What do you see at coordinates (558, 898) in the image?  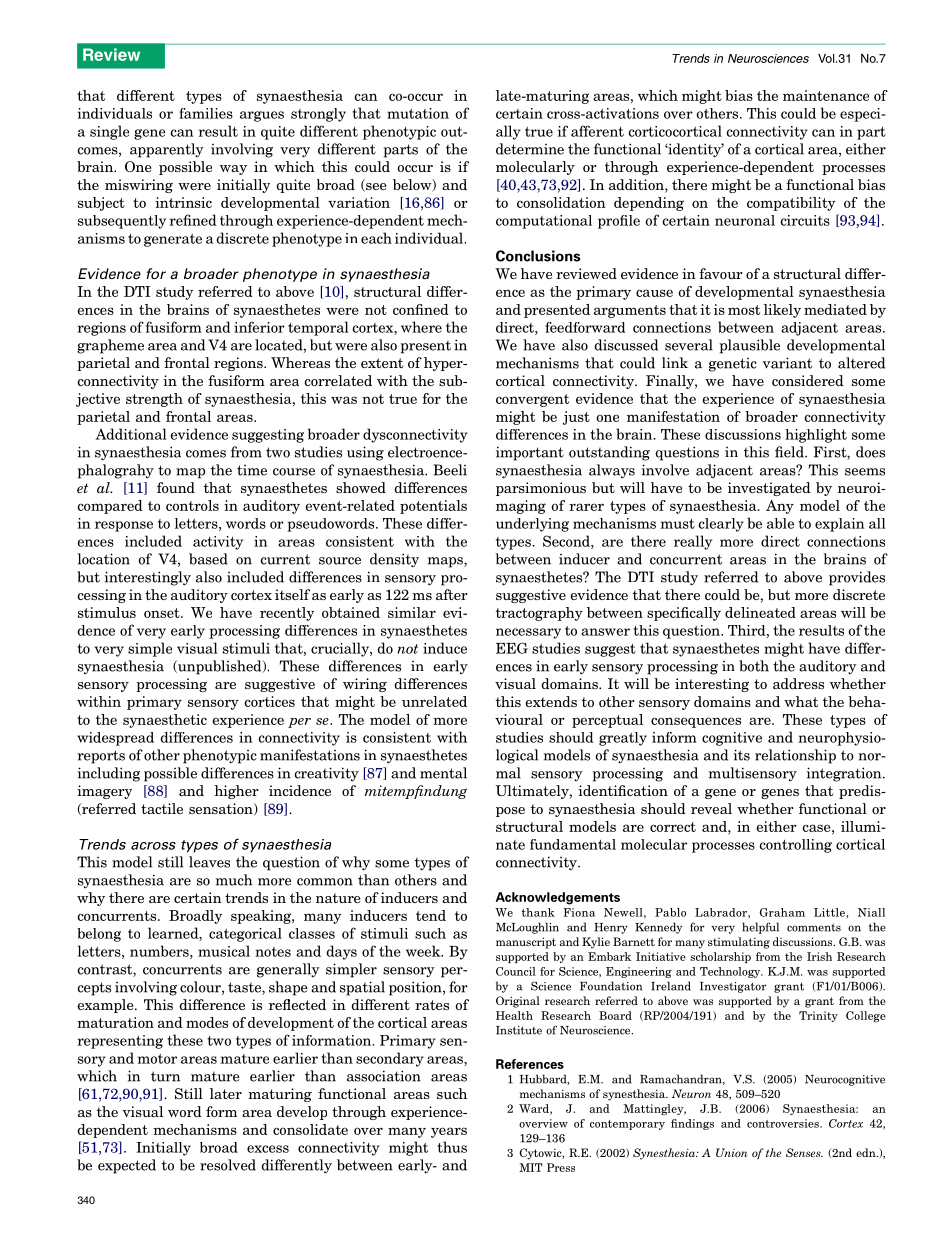 I see `Acknowledgements` at bounding box center [558, 898].
